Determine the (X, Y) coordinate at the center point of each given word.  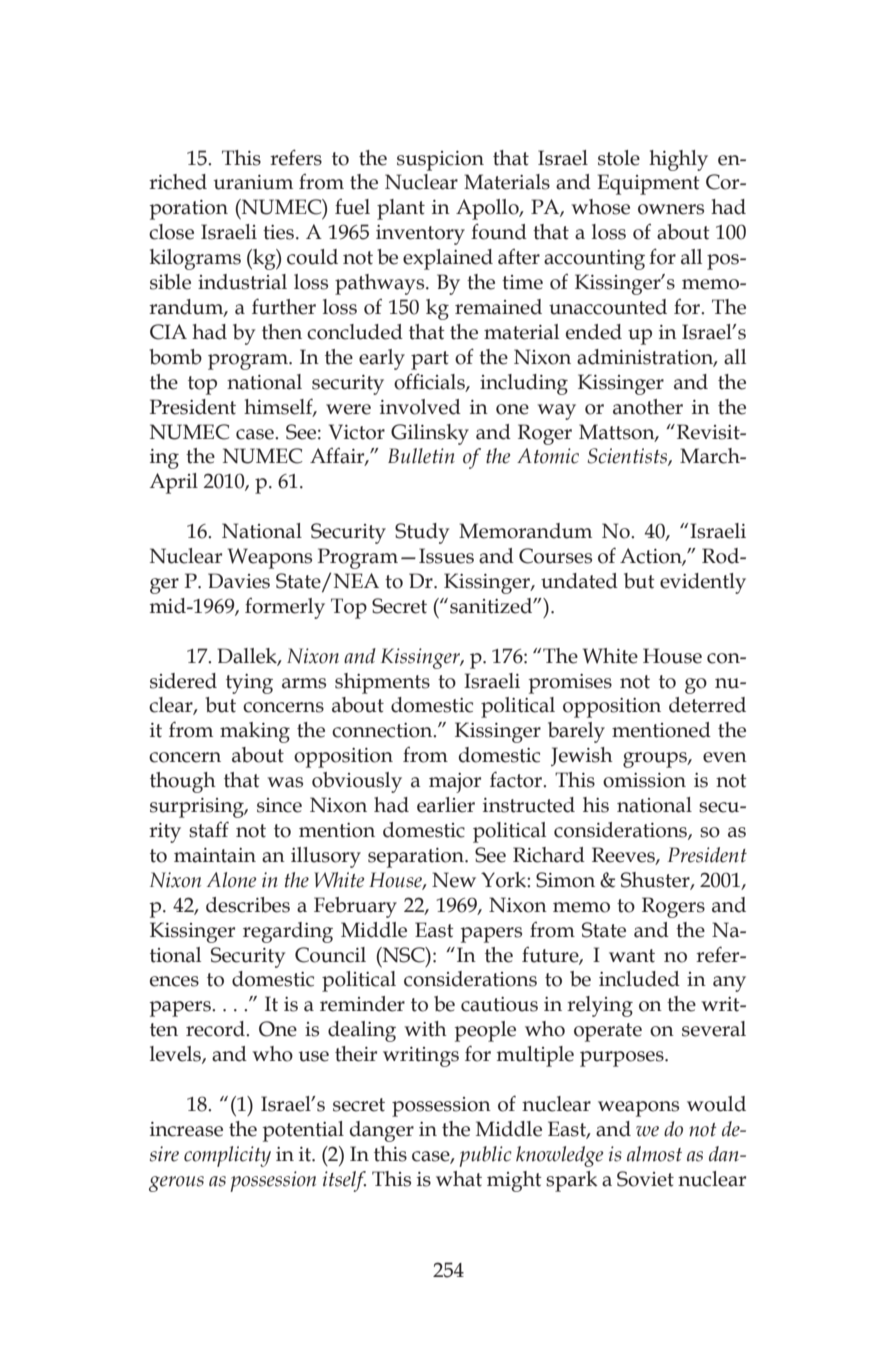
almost (654, 1154)
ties (278, 232)
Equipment (648, 184)
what (459, 1179)
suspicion (440, 161)
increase (186, 1129)
